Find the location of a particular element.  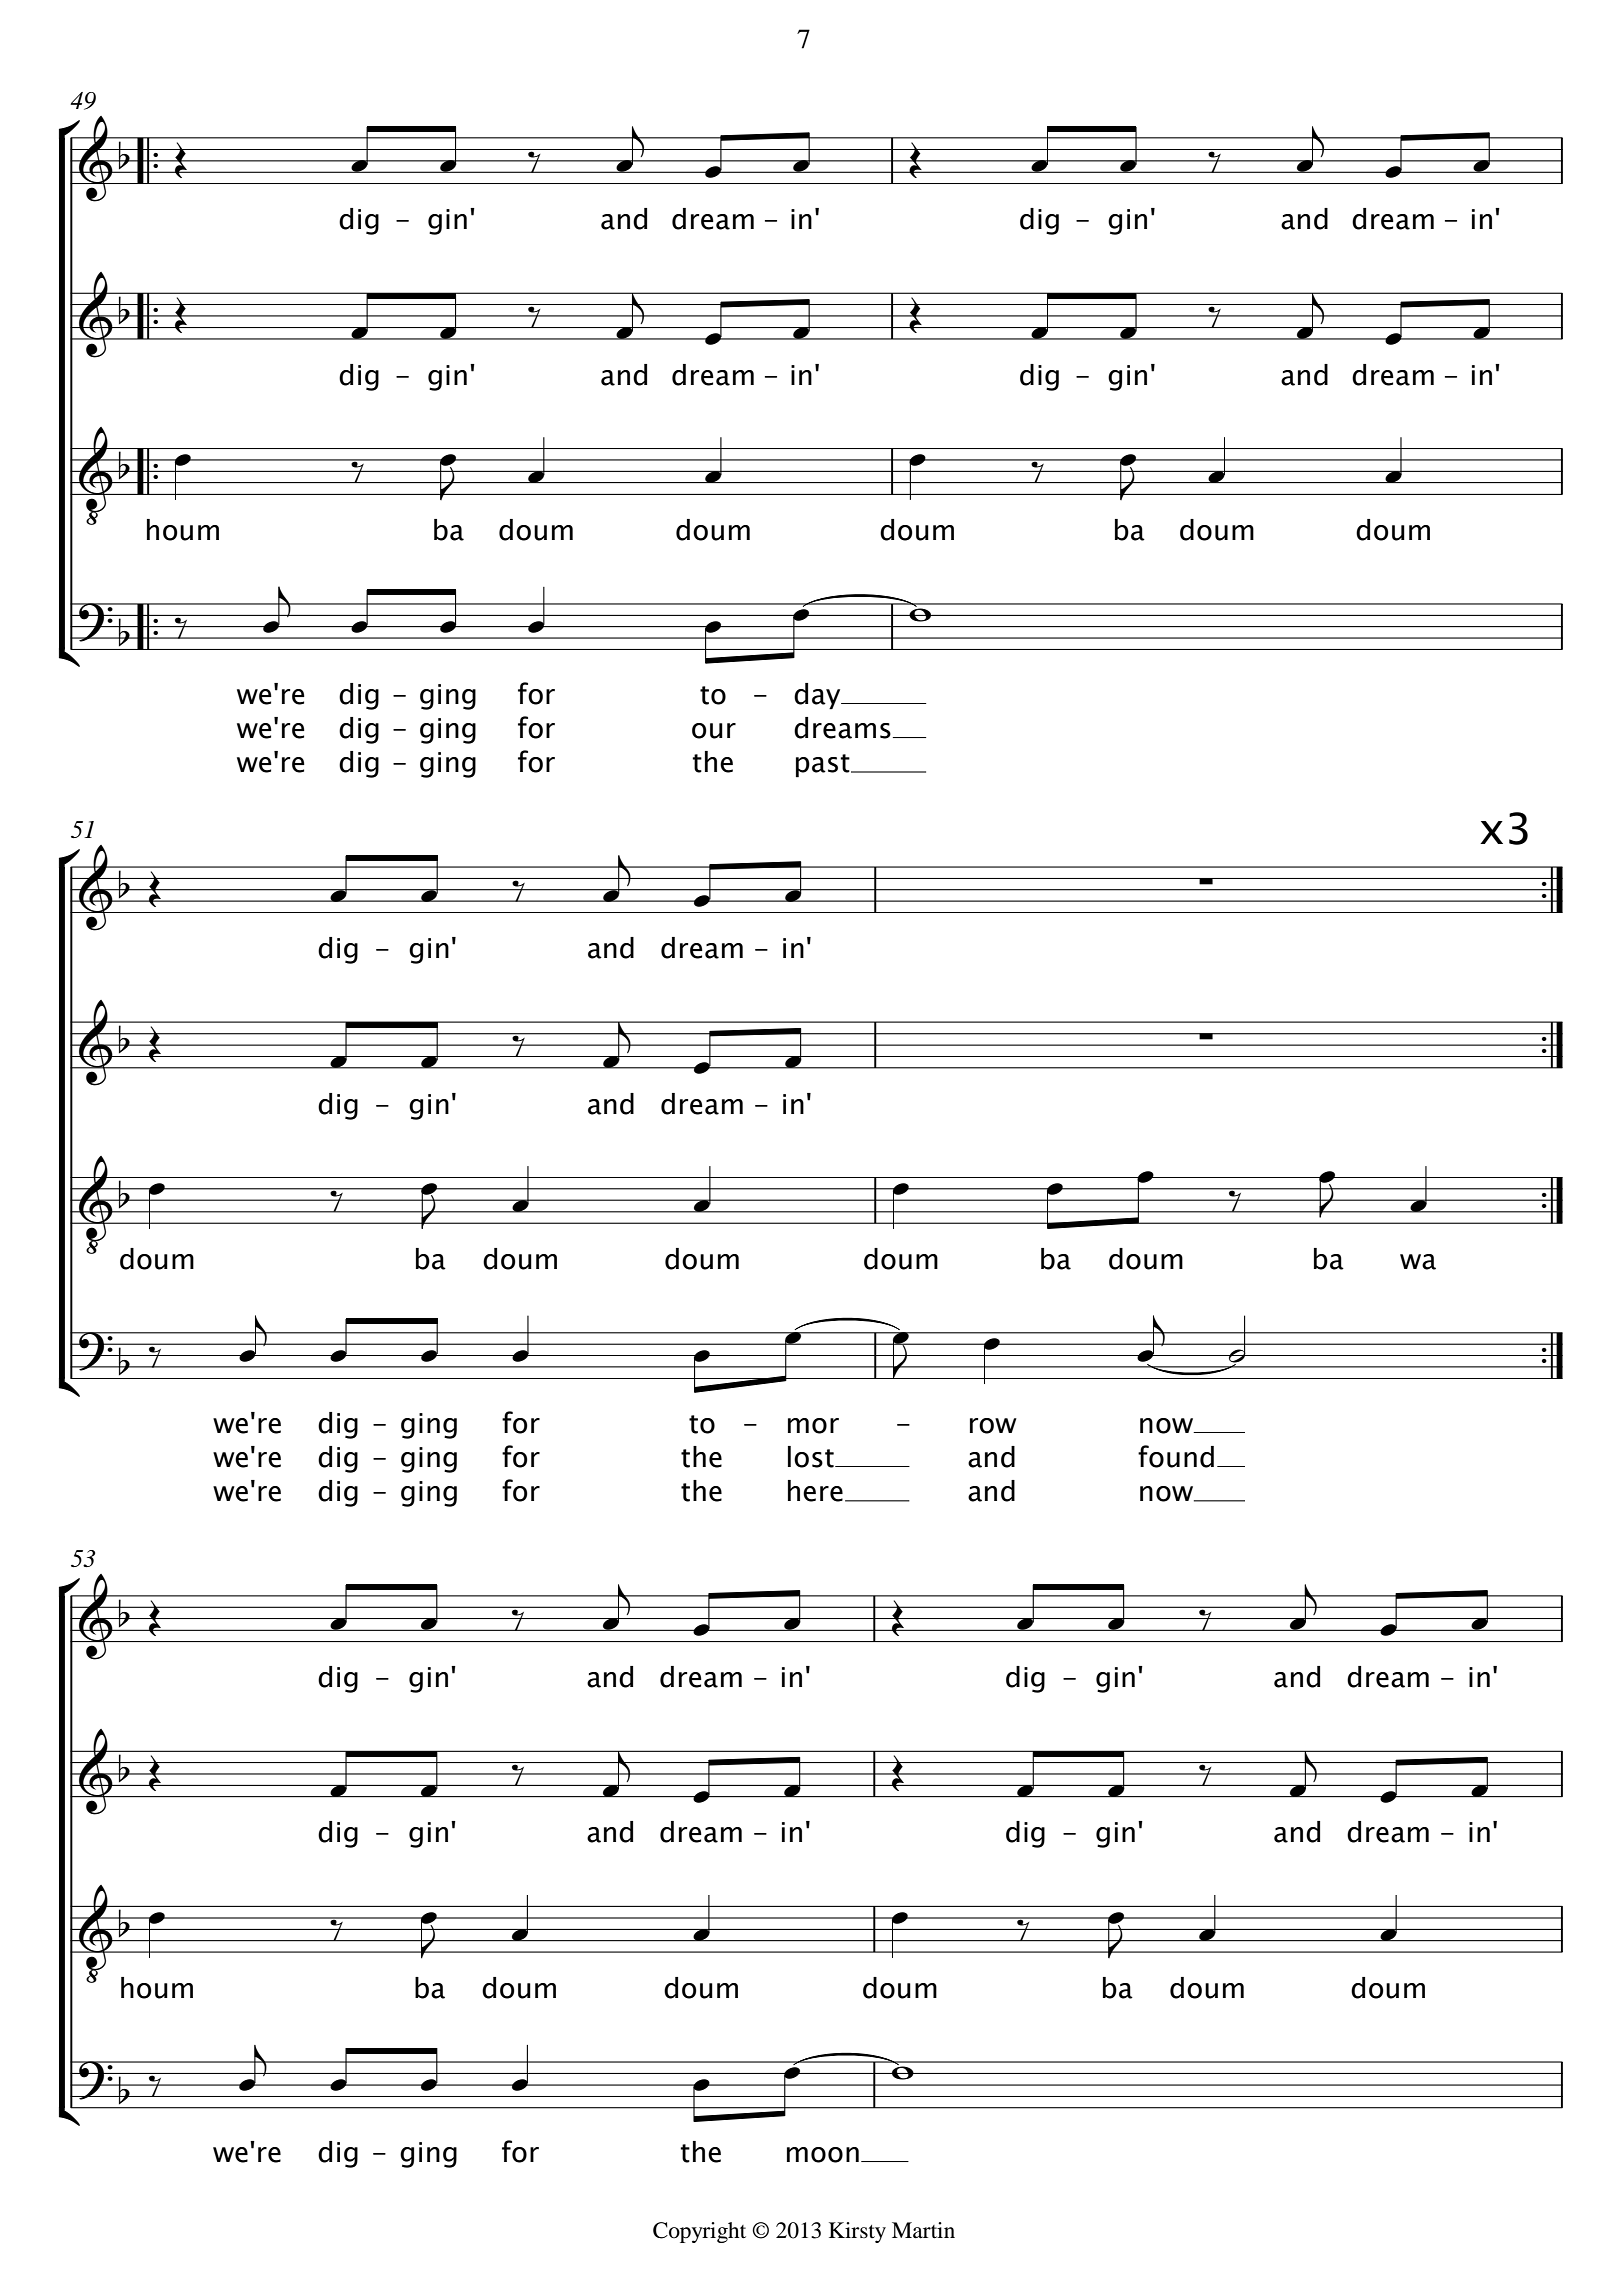

day is located at coordinates (818, 696).
